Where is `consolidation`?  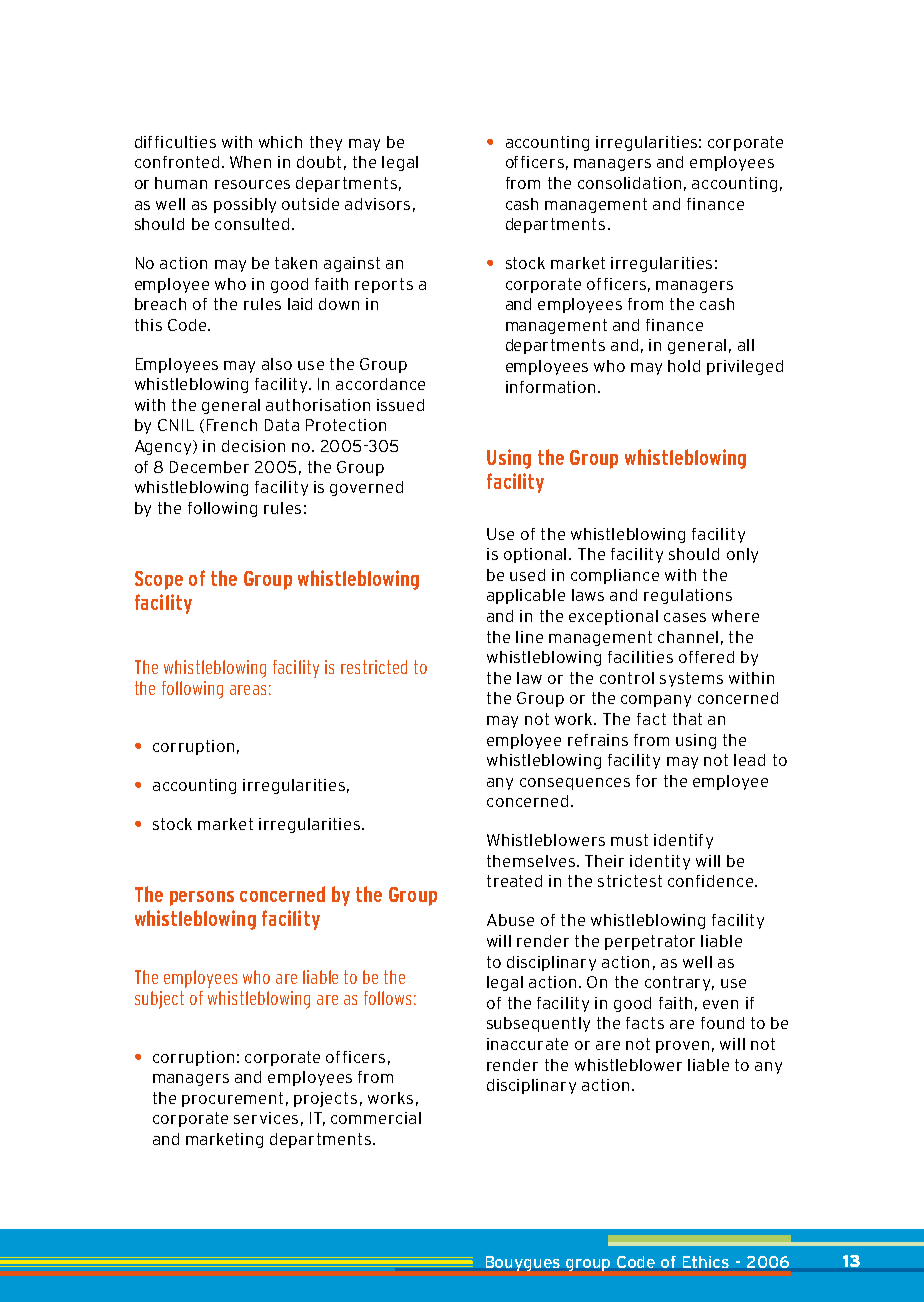 consolidation is located at coordinates (629, 183).
